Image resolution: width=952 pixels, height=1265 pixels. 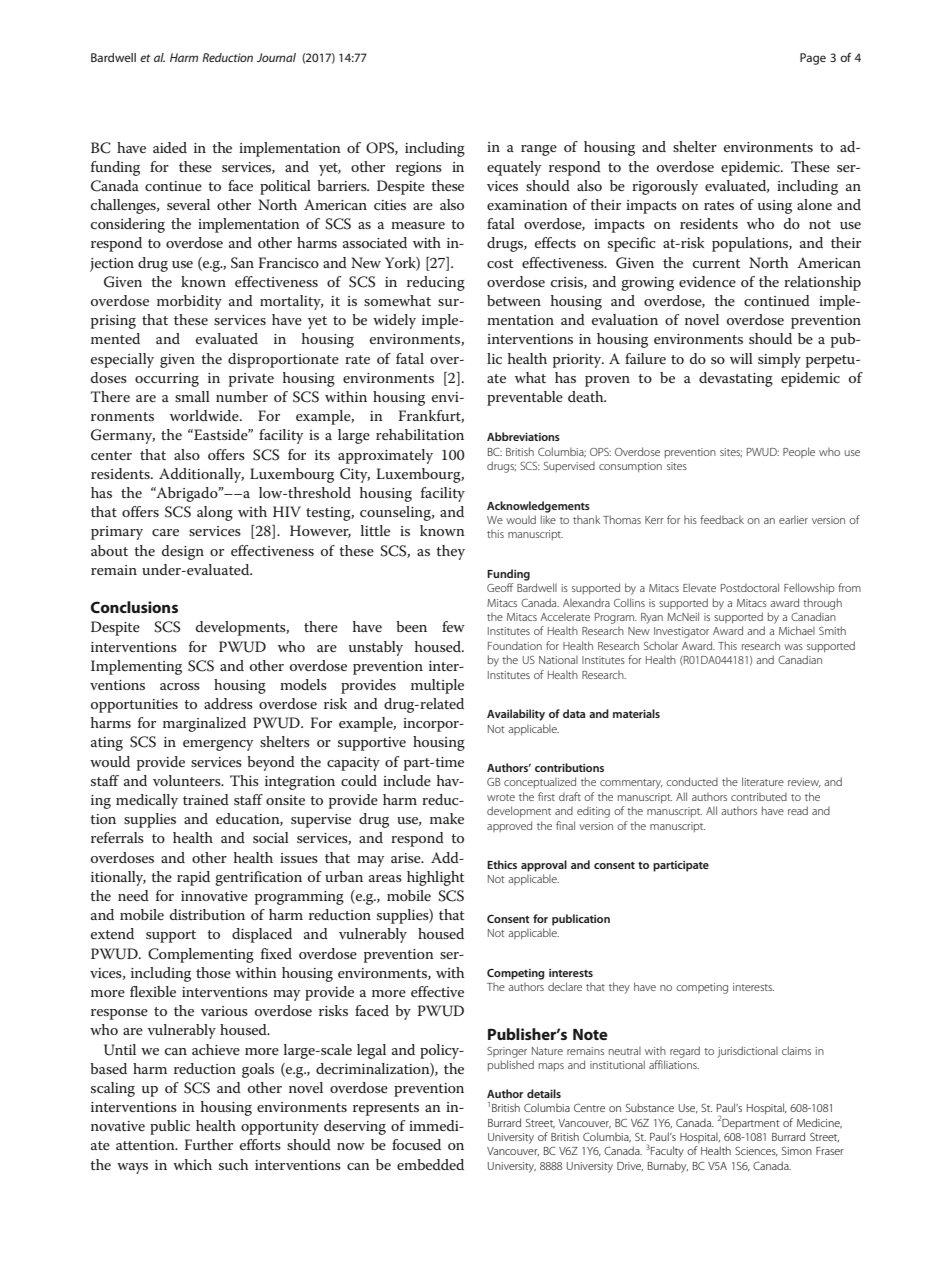 What do you see at coordinates (502, 864) in the screenshot?
I see `Ethics` at bounding box center [502, 864].
